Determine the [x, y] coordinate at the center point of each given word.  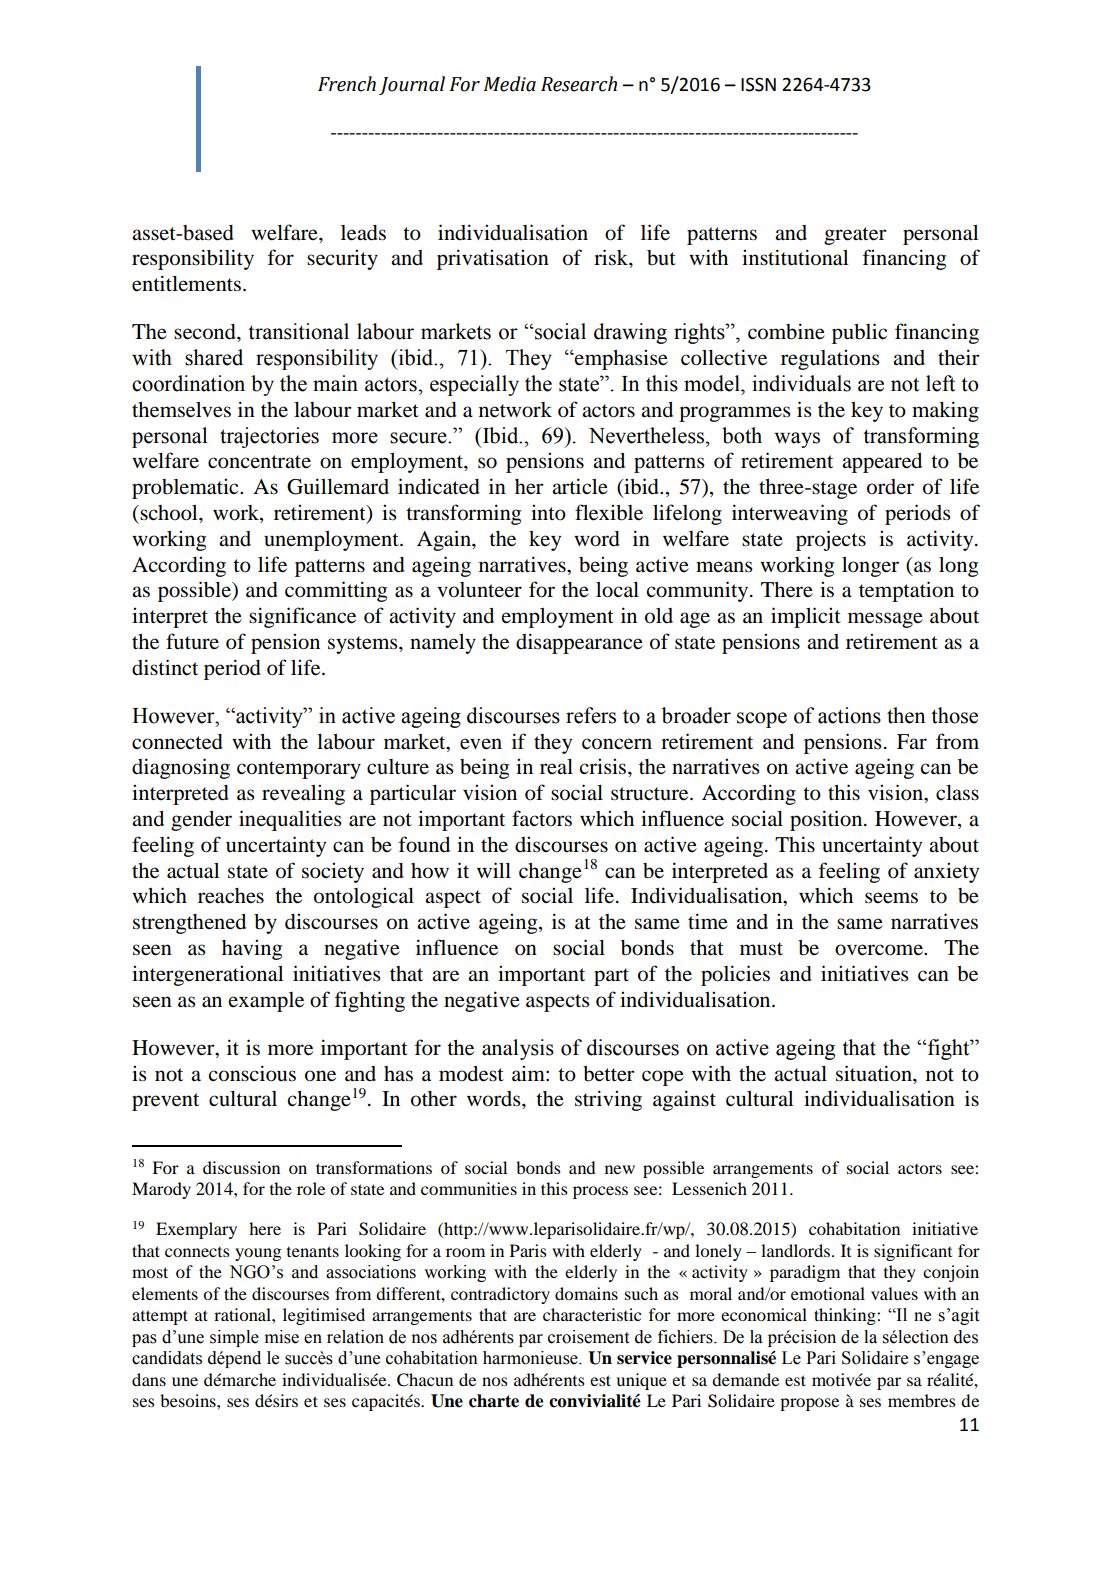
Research [579, 84]
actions [849, 715]
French [347, 84]
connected [177, 742]
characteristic [592, 1314]
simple [234, 1338]
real [556, 767]
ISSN [758, 84]
